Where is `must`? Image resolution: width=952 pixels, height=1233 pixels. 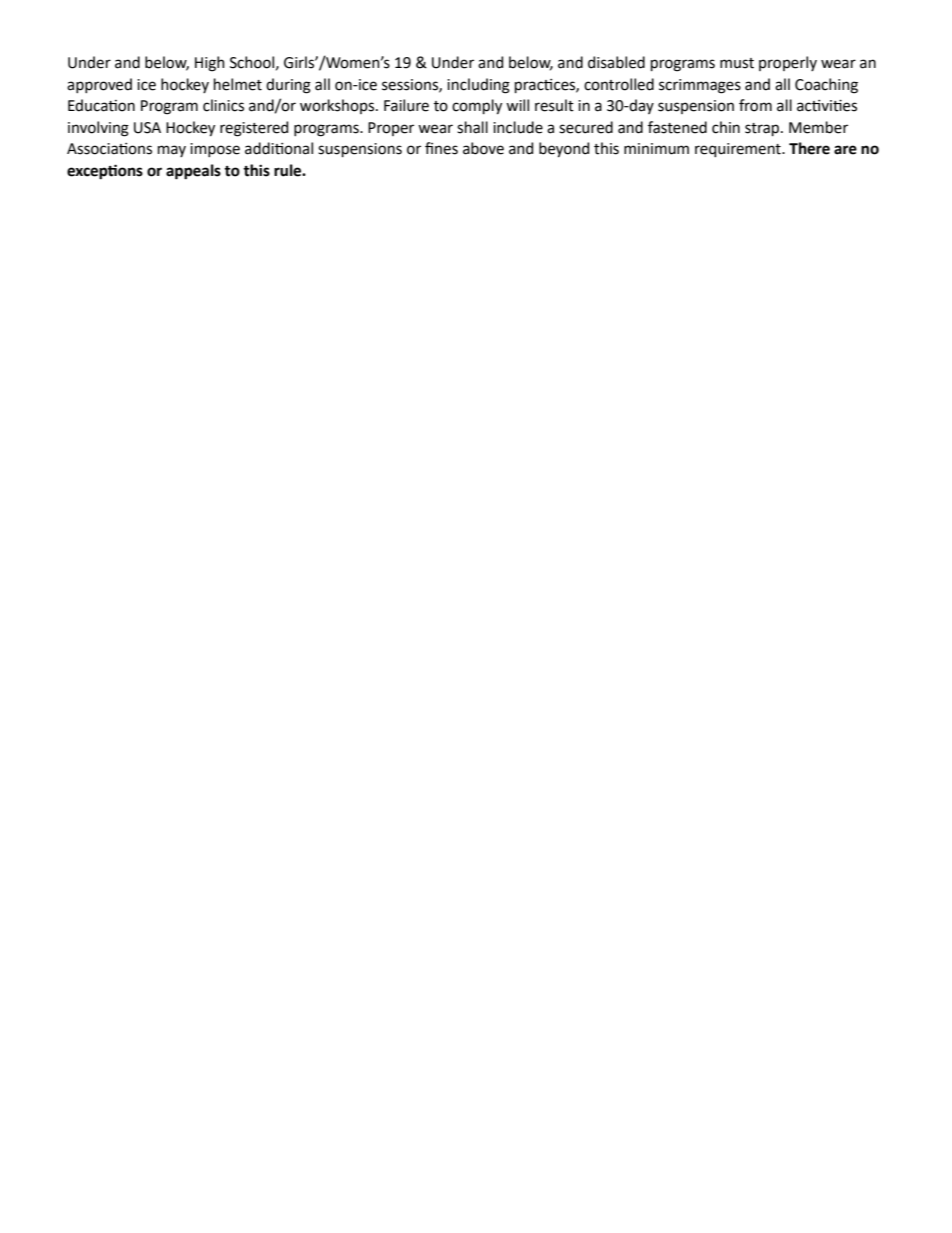
must is located at coordinates (737, 63).
